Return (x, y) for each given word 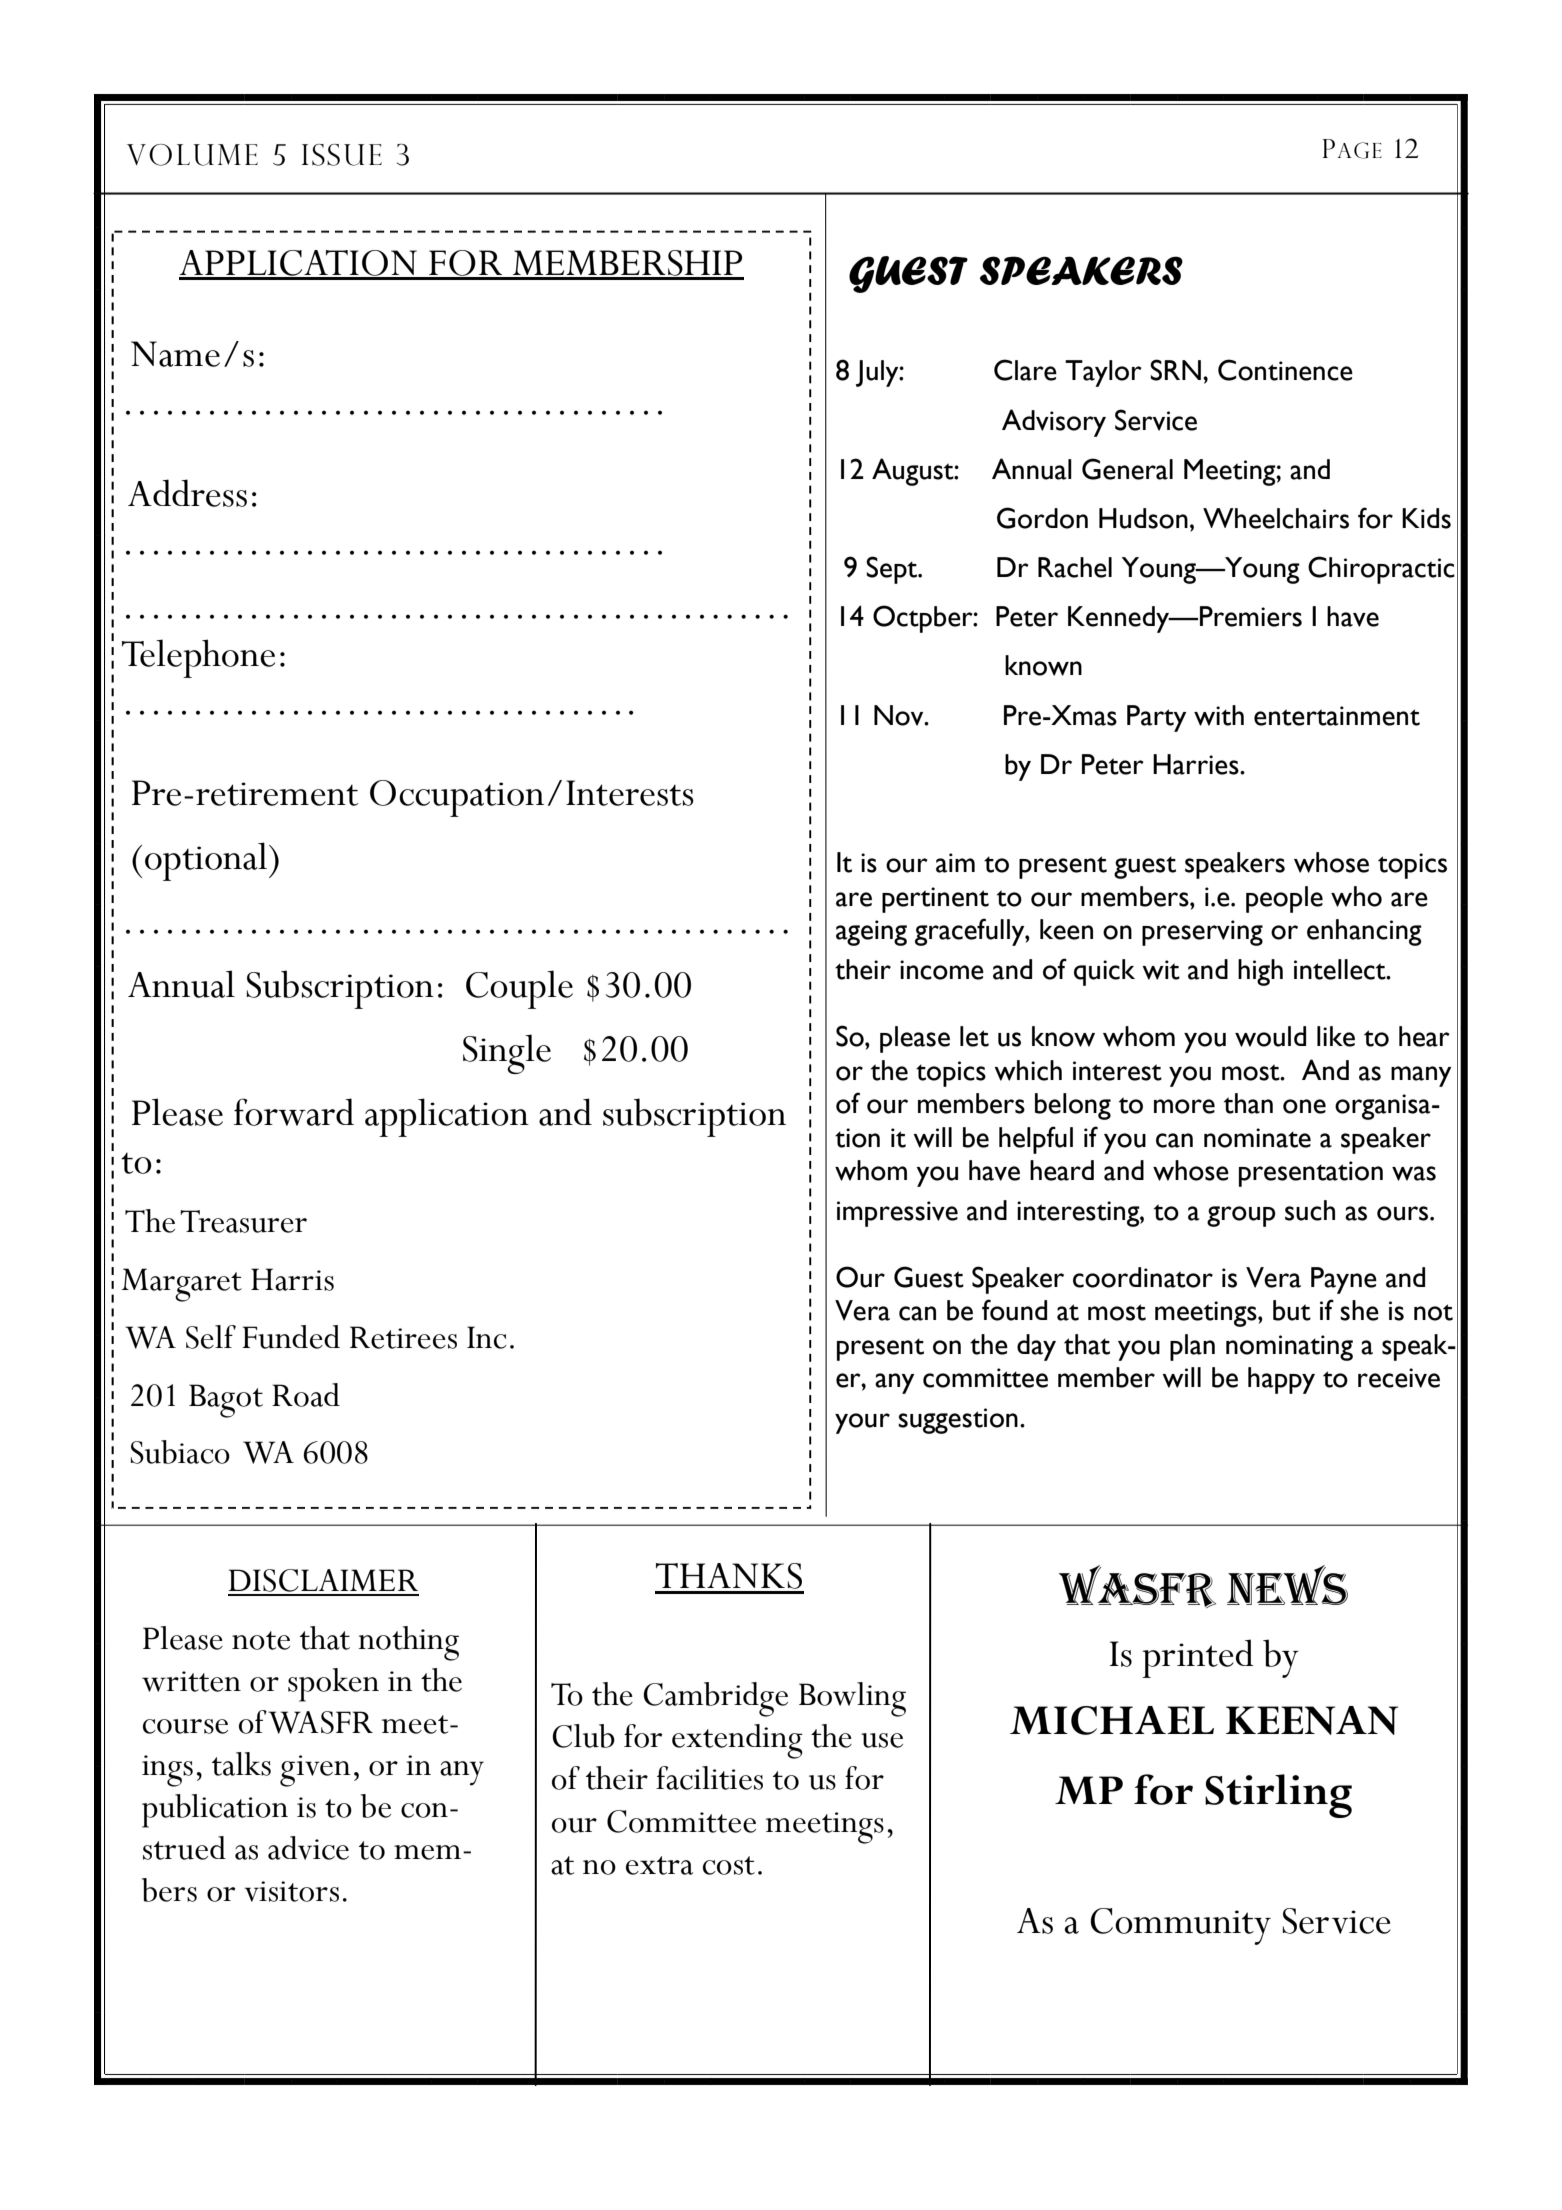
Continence (1285, 370)
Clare (1025, 370)
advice (308, 1848)
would (1270, 1036)
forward (294, 1112)
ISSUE (342, 155)
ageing (871, 933)
